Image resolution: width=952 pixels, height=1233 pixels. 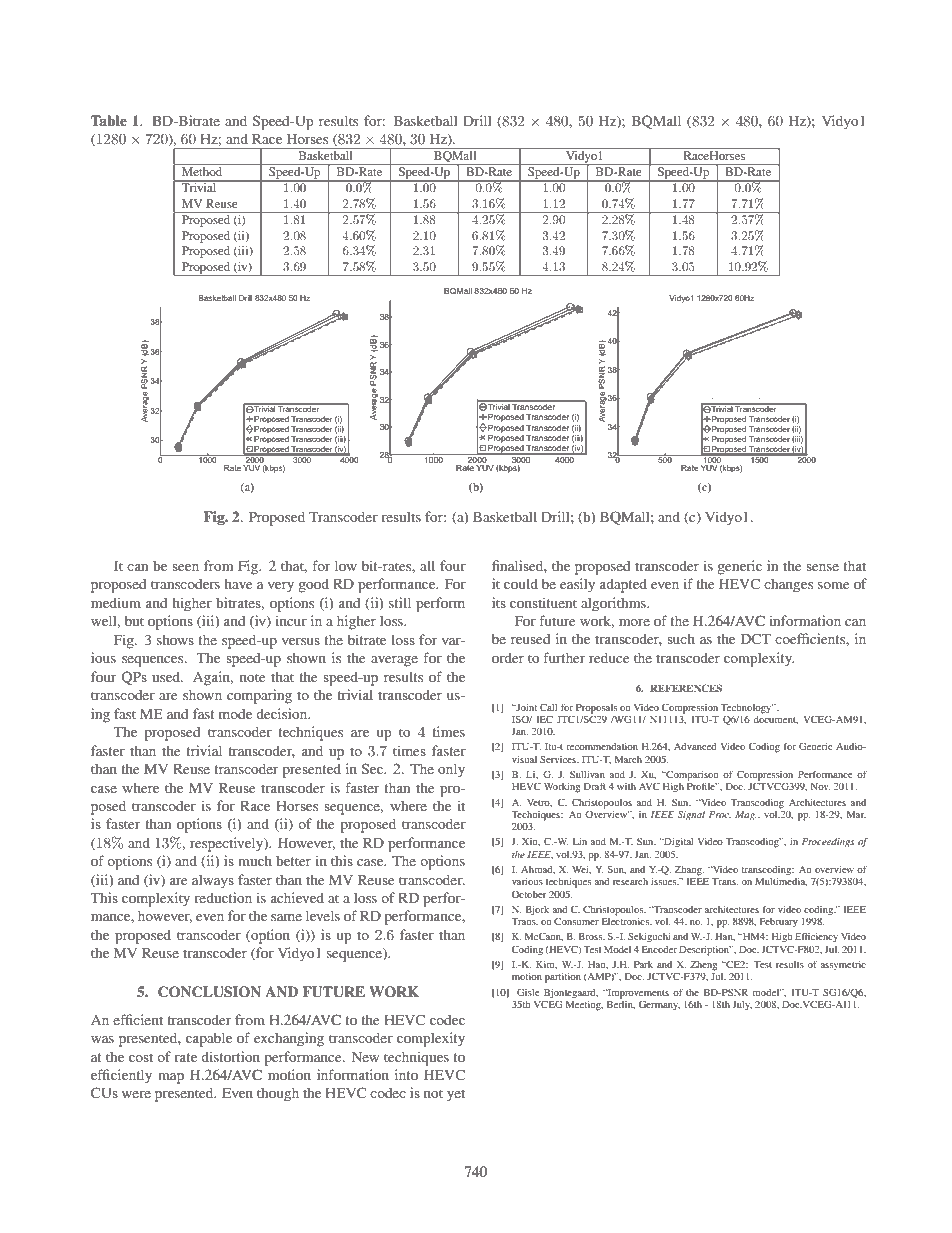 What do you see at coordinates (171, 1078) in the screenshot?
I see `map` at bounding box center [171, 1078].
